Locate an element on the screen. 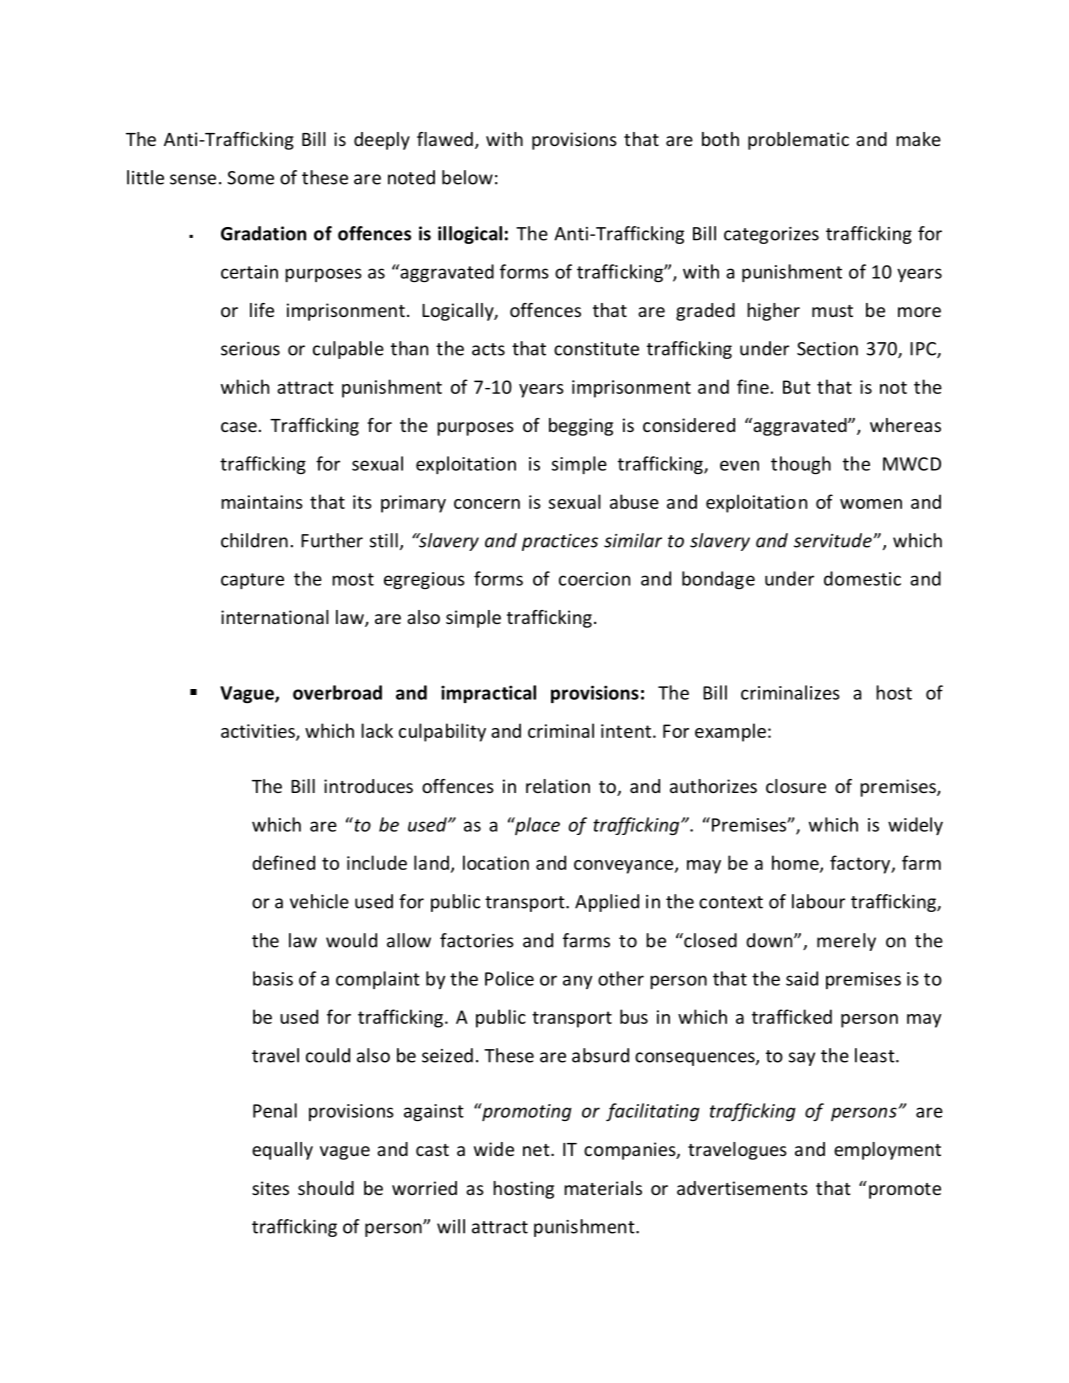 The height and width of the screenshot is (1383, 1069). below is located at coordinates (467, 177).
